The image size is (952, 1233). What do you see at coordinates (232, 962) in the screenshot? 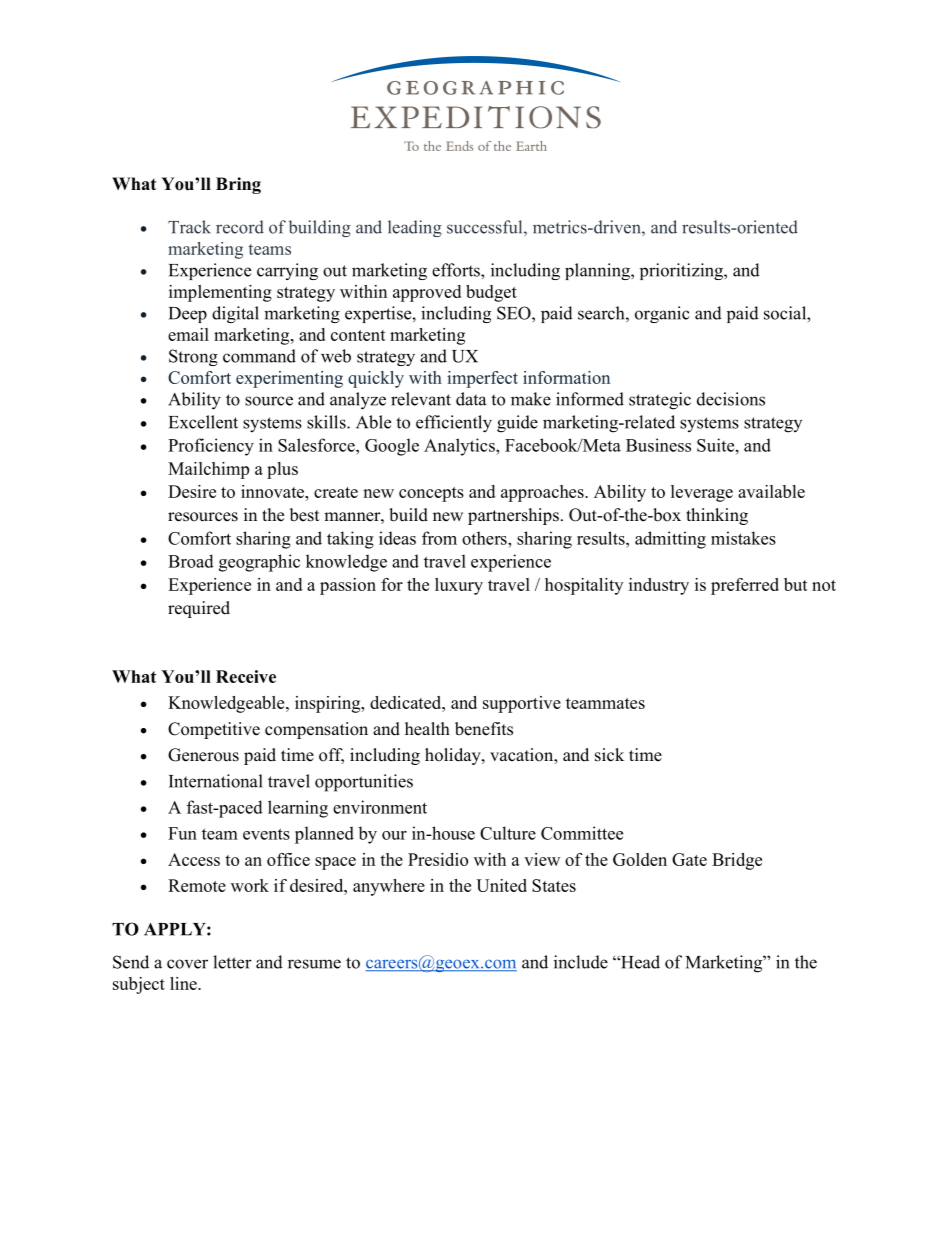
I see `letter` at bounding box center [232, 962].
